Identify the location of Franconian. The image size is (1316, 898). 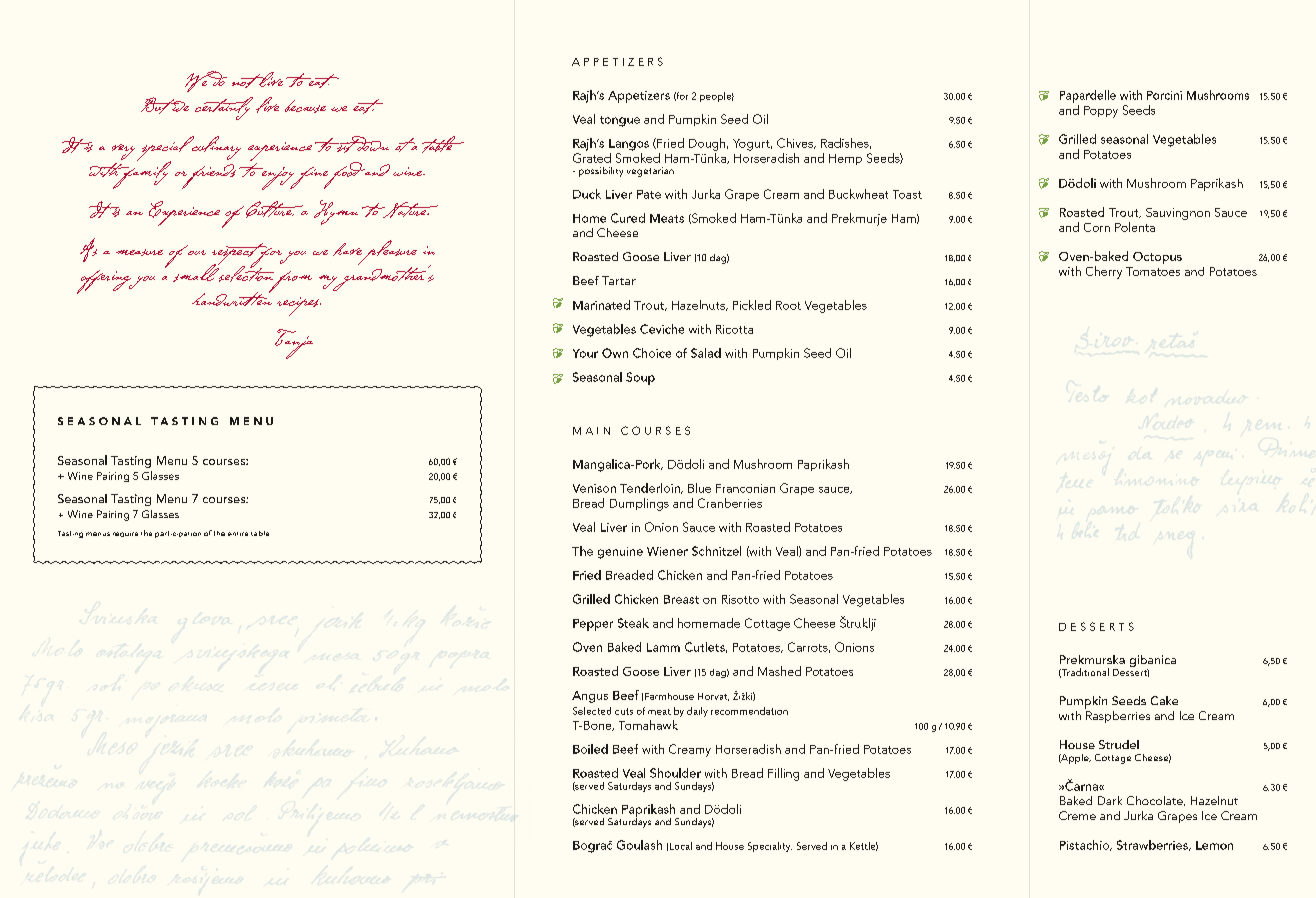
(745, 488).
